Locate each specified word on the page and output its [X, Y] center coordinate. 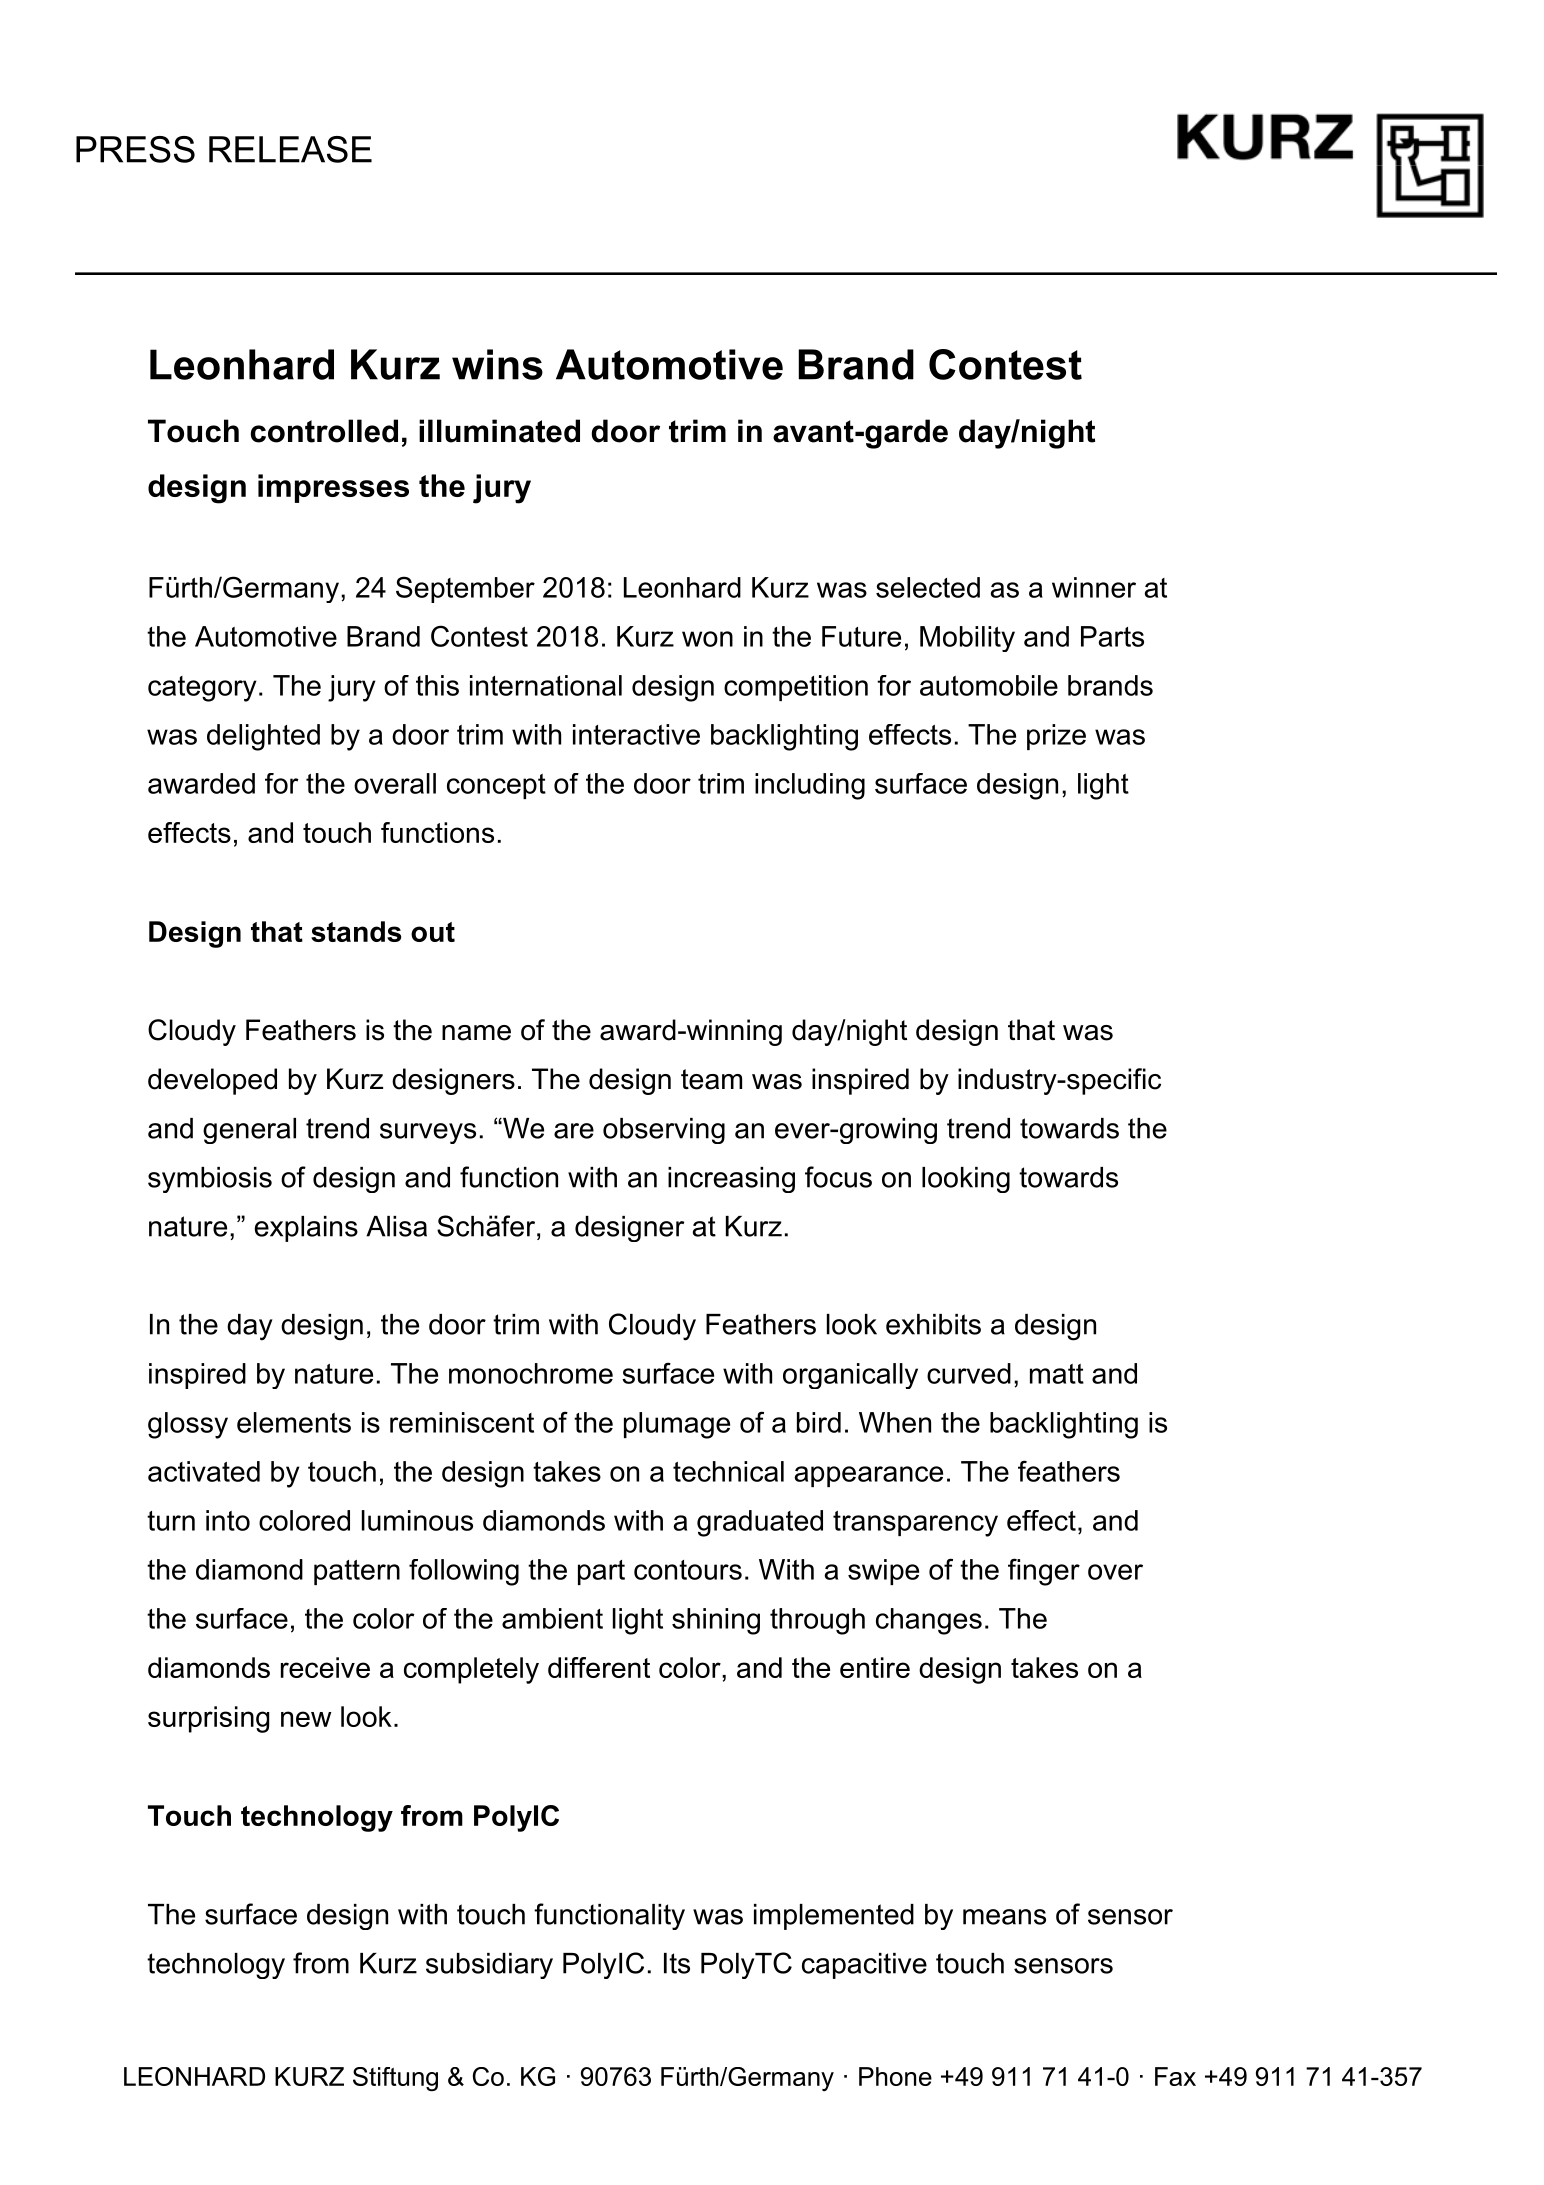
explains [306, 1229]
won [707, 639]
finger [1044, 1572]
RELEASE [290, 149]
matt [1057, 1374]
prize [1056, 737]
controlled [324, 431]
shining [716, 1621]
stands [356, 931]
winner [1094, 587]
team [711, 1079]
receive [325, 1667]
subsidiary [489, 1966]
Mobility [967, 639]
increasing [731, 1180]
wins [497, 364]
